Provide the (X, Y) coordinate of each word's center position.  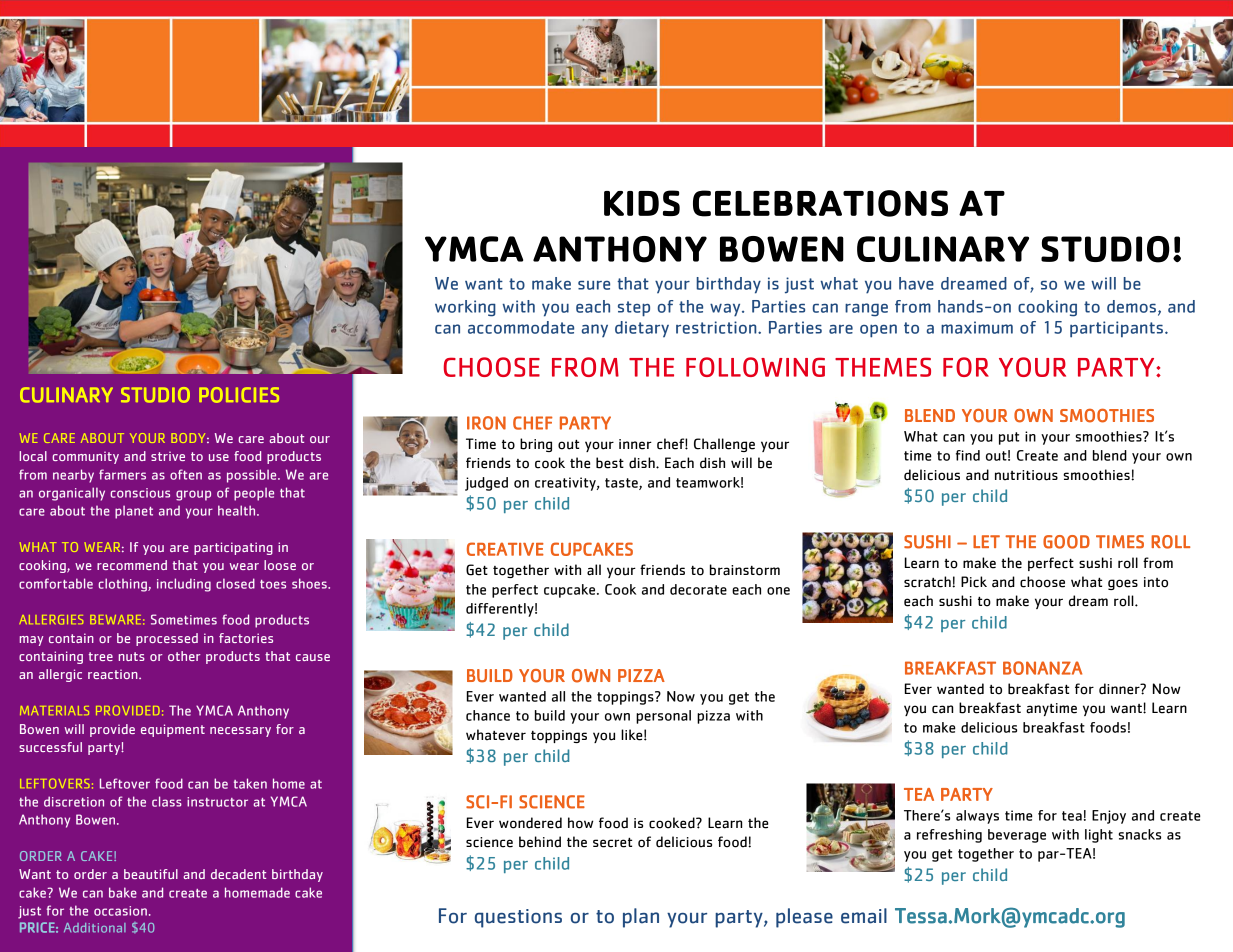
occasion (120, 911)
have (916, 283)
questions (518, 918)
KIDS (642, 203)
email (864, 916)
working (465, 308)
